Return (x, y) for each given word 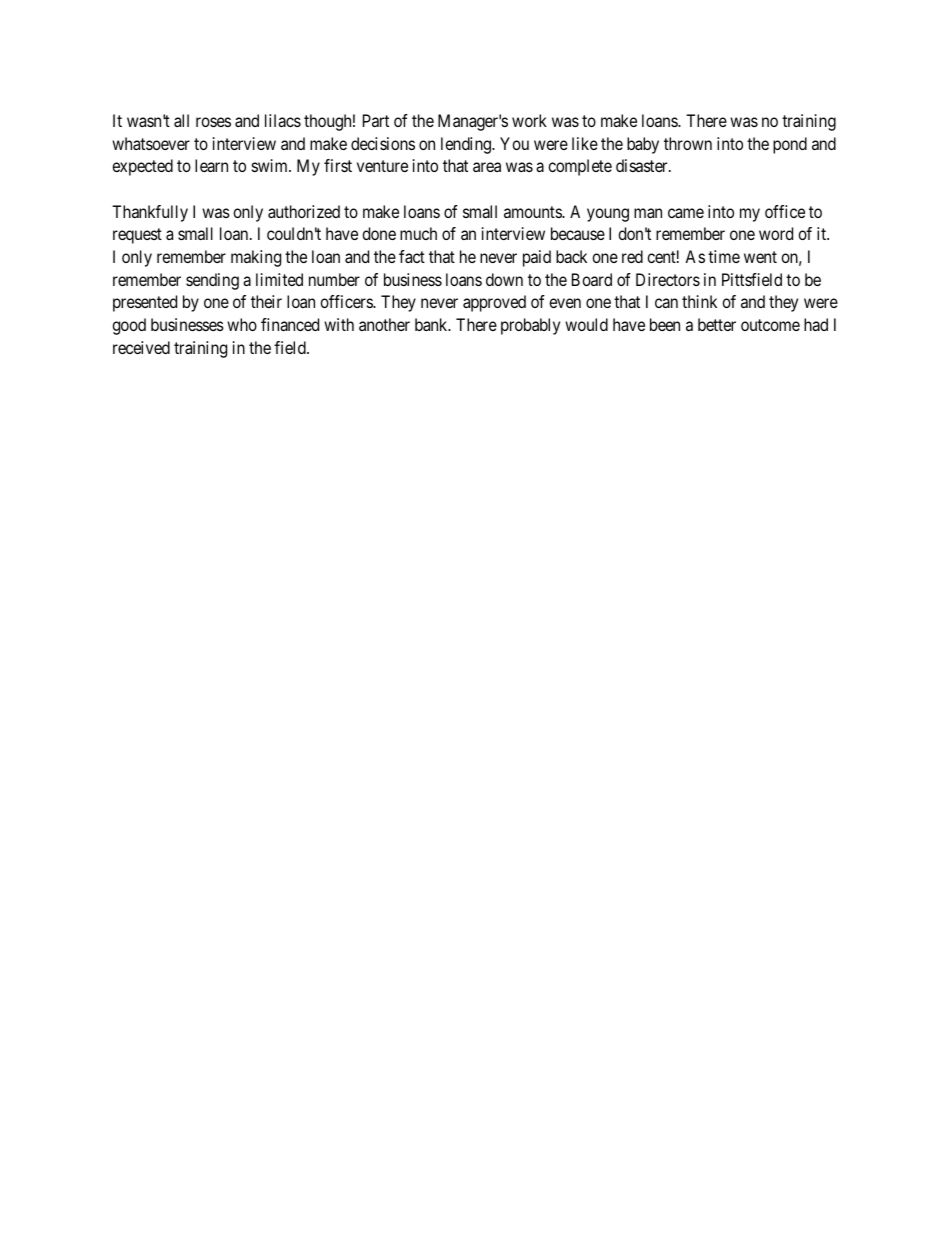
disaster (643, 165)
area (487, 167)
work (529, 120)
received (141, 347)
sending (212, 281)
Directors (668, 279)
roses (213, 122)
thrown (688, 143)
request (137, 236)
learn (211, 165)
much (418, 233)
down (504, 279)
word (776, 233)
